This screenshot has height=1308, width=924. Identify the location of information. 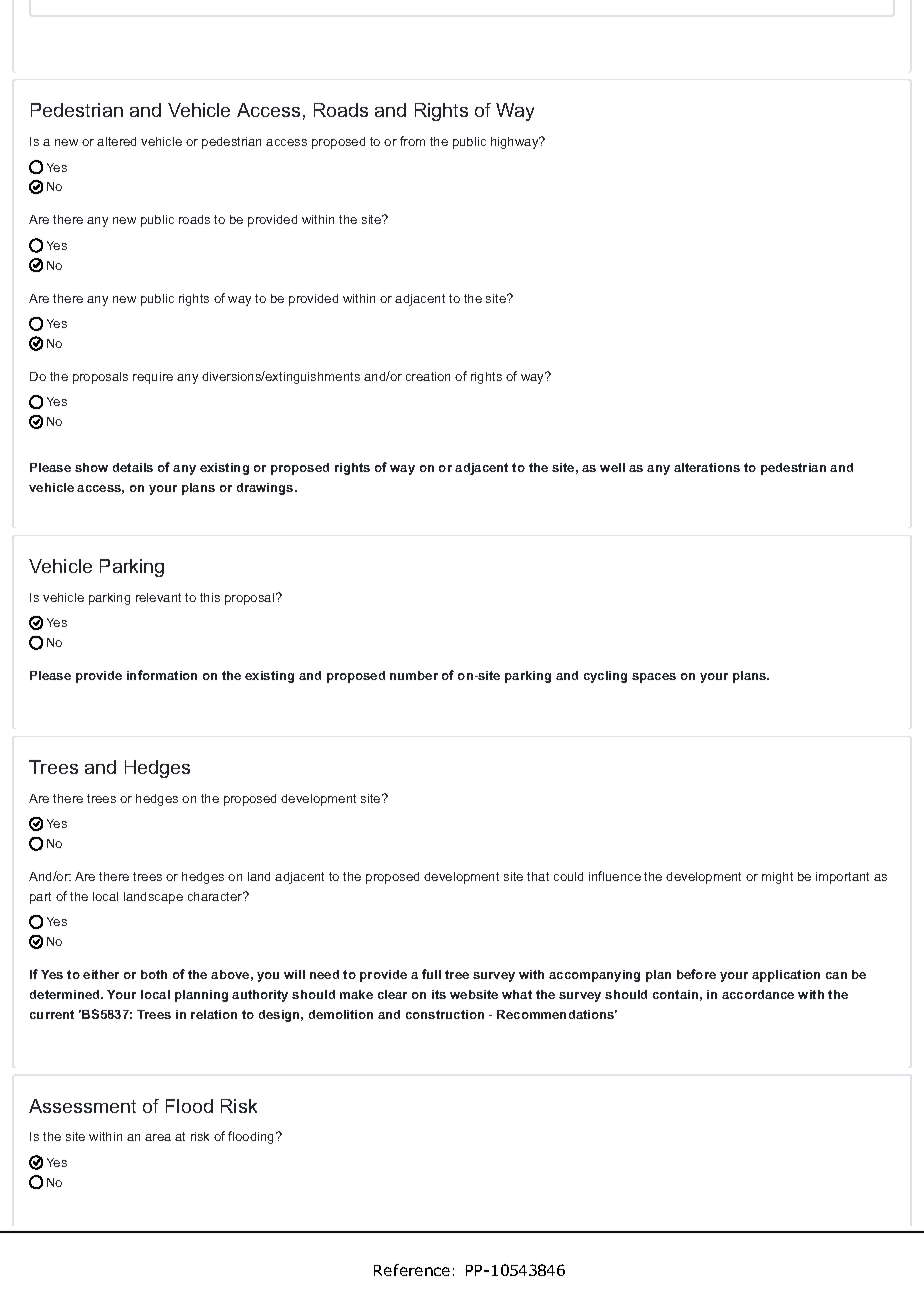
(162, 675).
